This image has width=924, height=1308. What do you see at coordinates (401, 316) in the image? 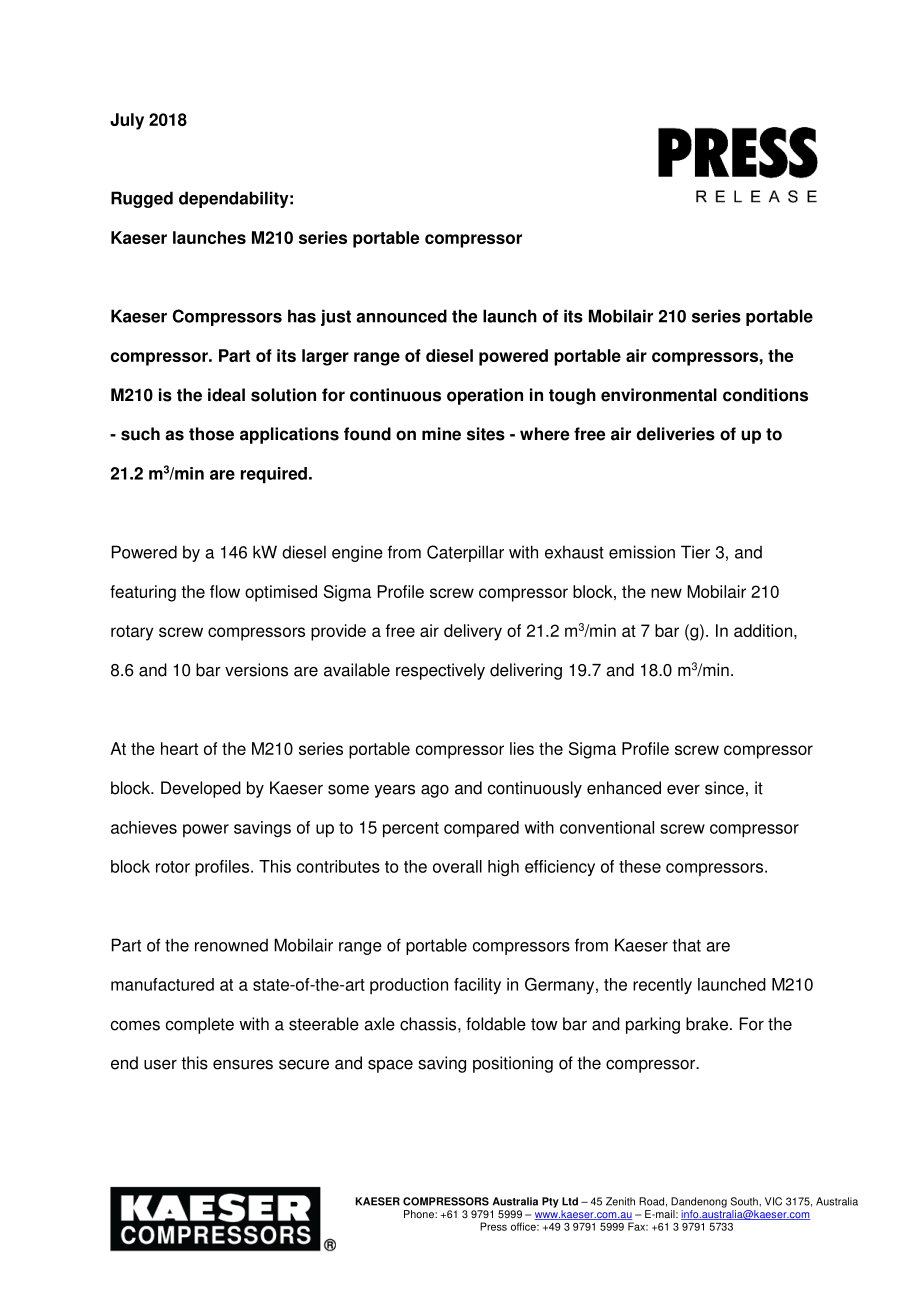
I see `announced` at bounding box center [401, 316].
